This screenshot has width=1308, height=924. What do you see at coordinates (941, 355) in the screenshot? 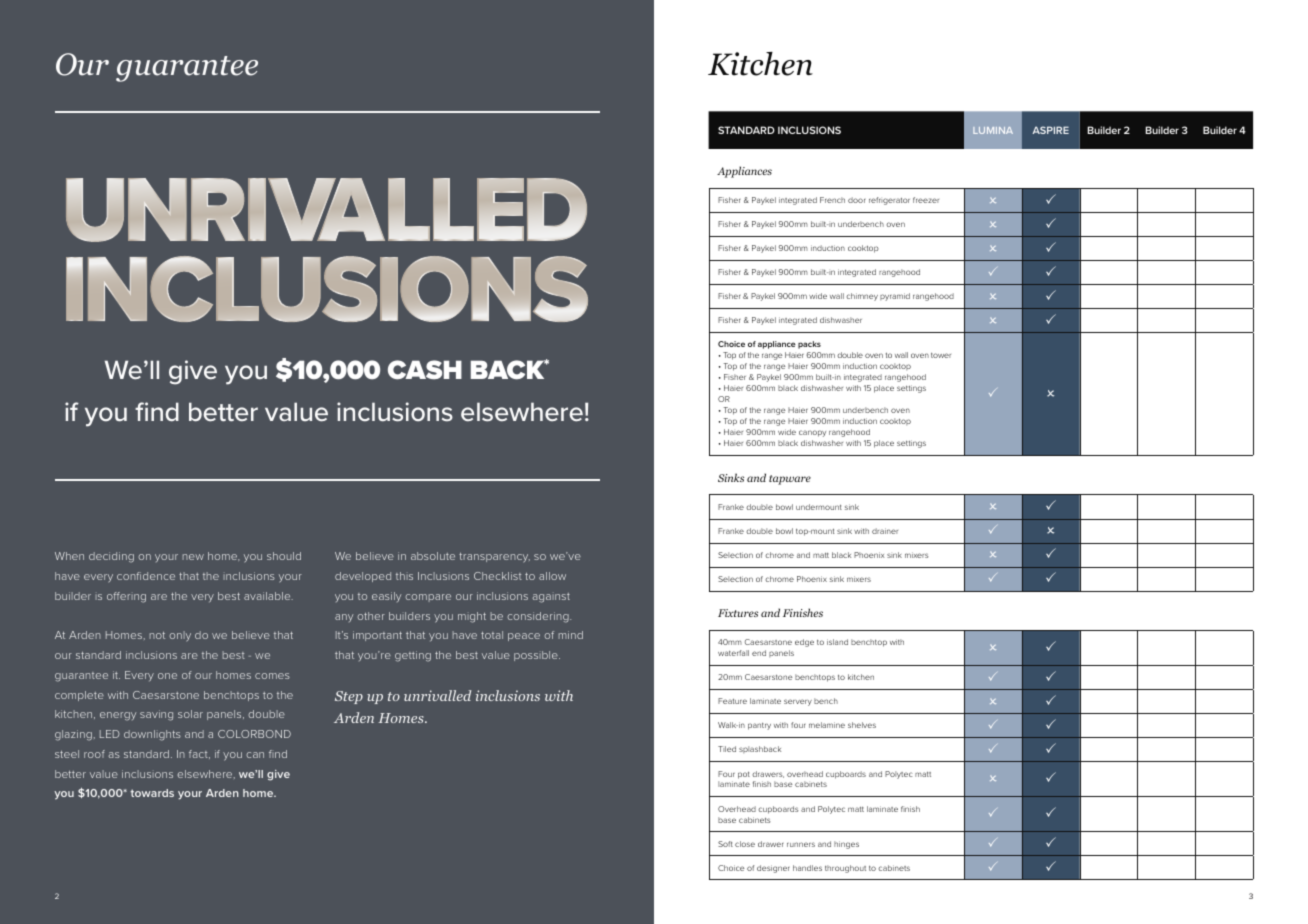
I see `tower` at bounding box center [941, 355].
